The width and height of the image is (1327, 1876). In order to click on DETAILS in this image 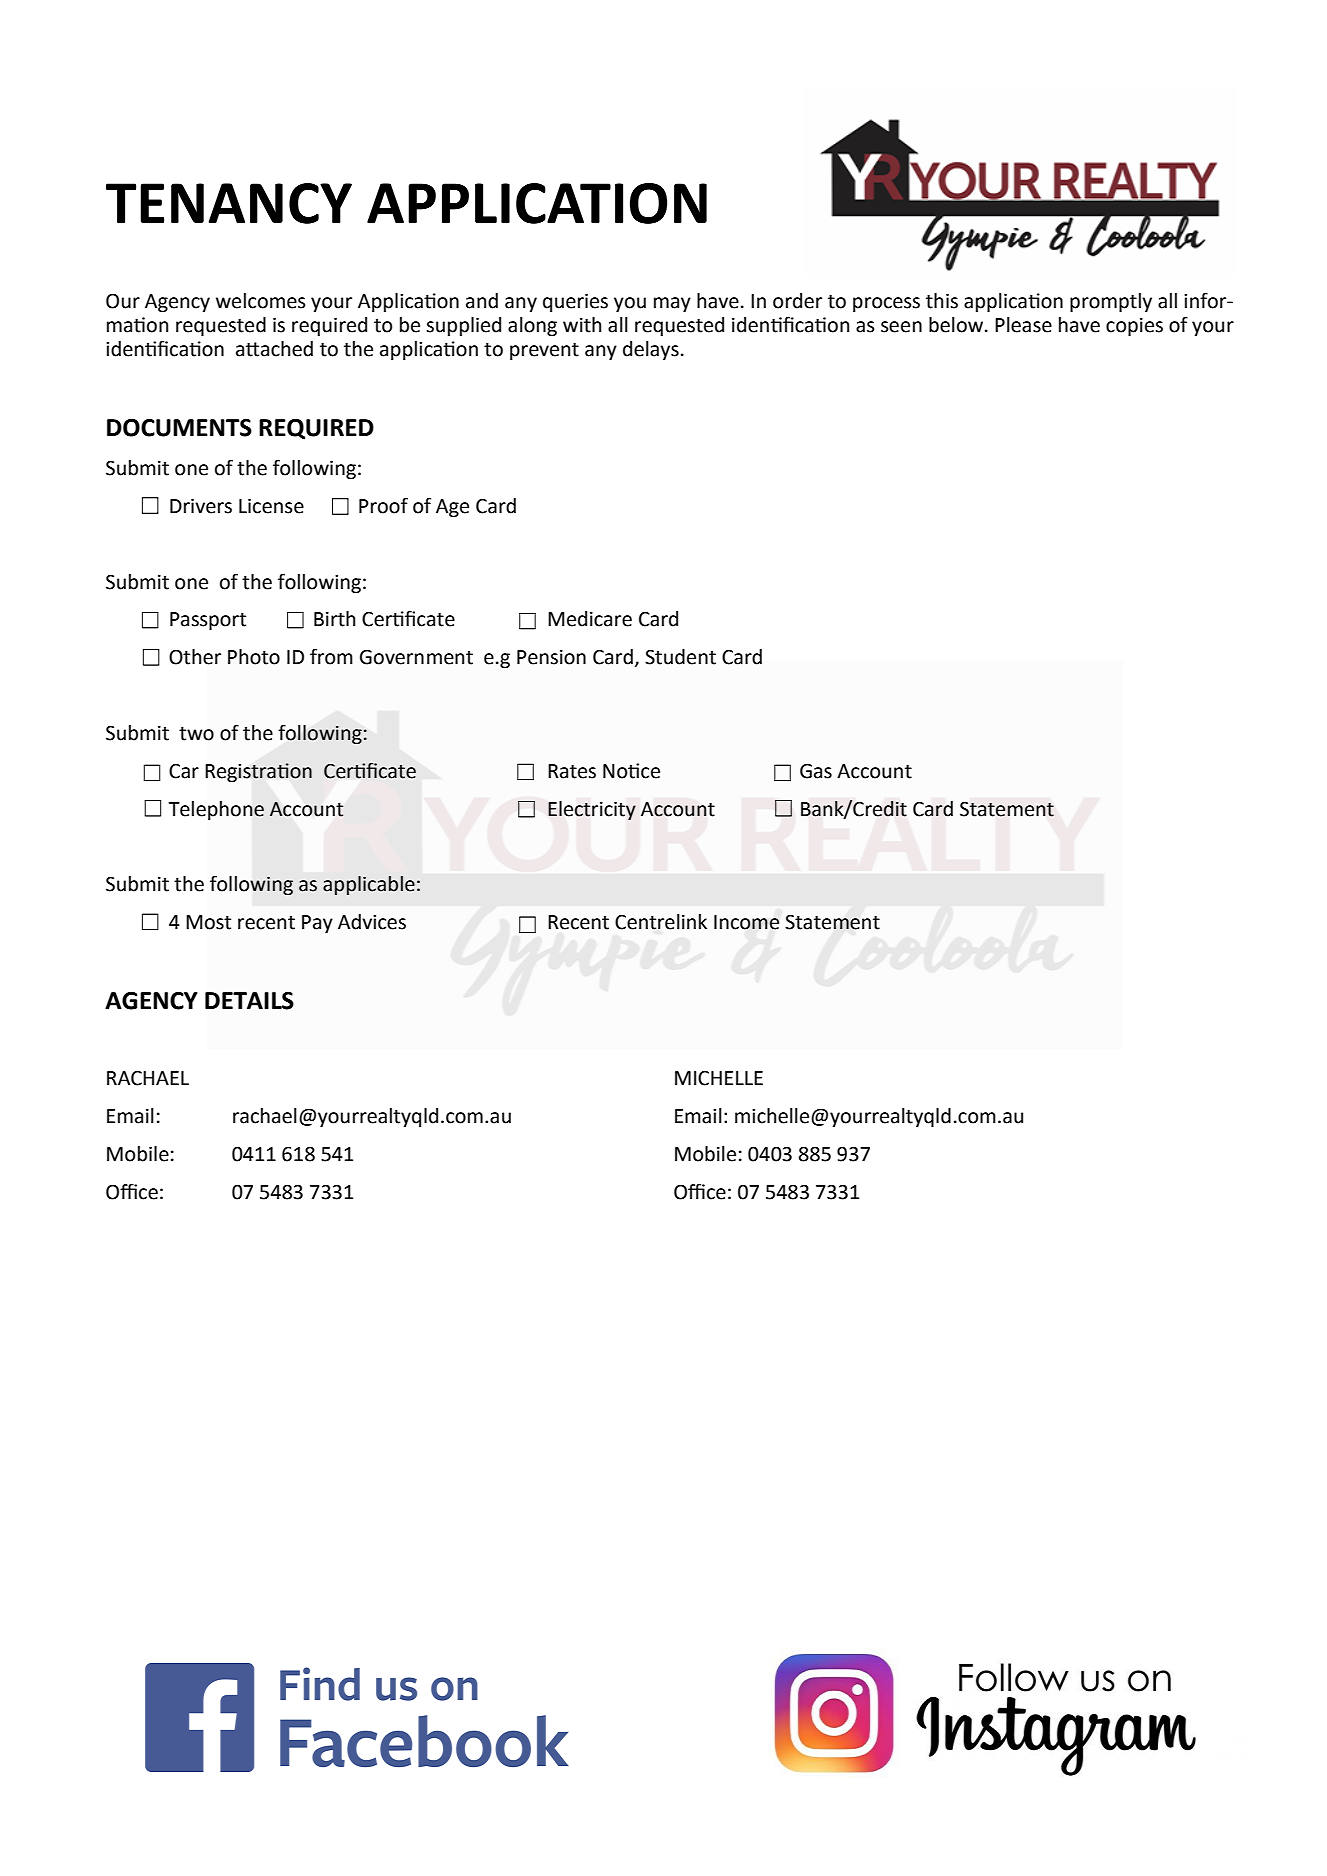, I will do `click(249, 1001)`.
